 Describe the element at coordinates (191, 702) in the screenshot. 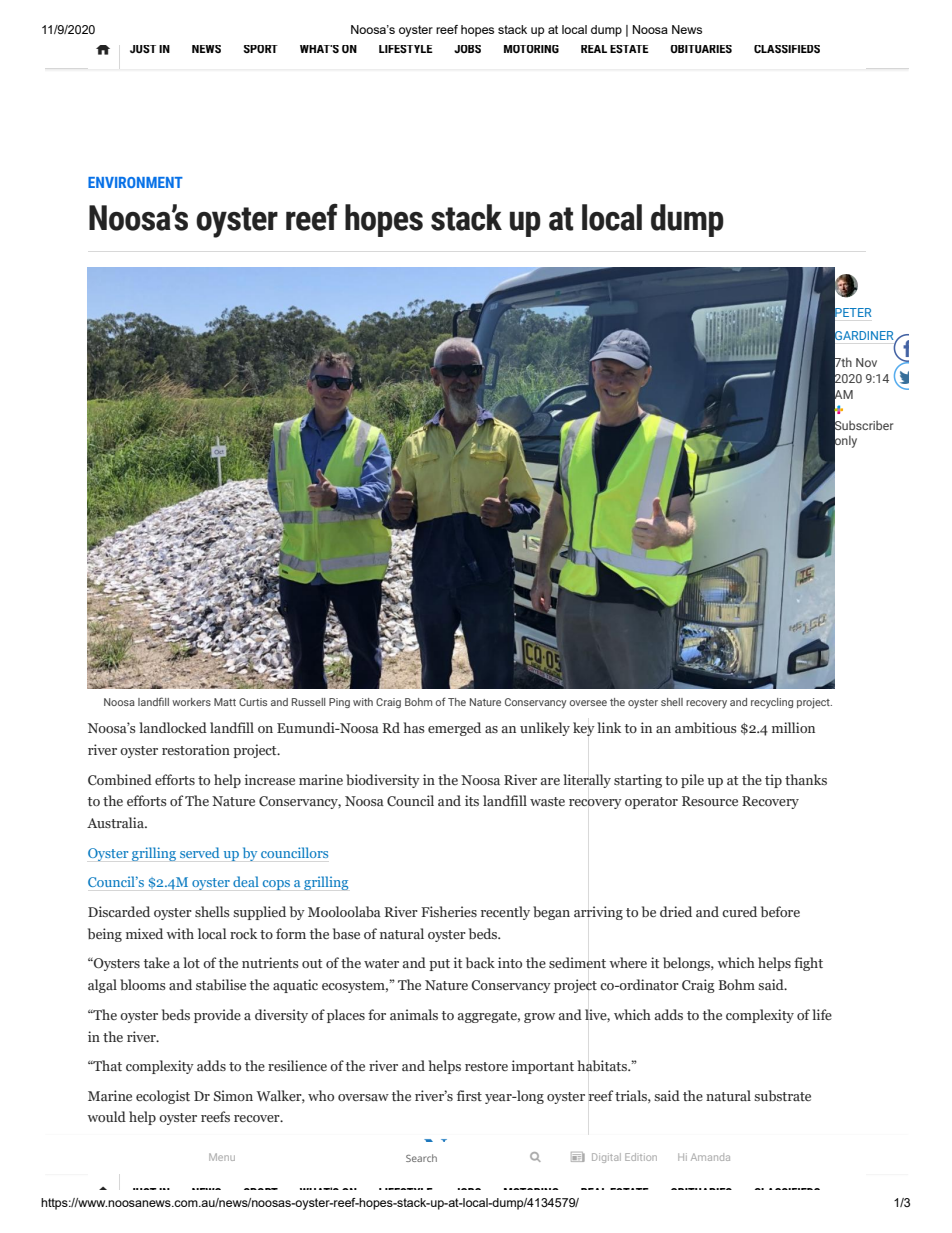

I see `workers` at that location.
